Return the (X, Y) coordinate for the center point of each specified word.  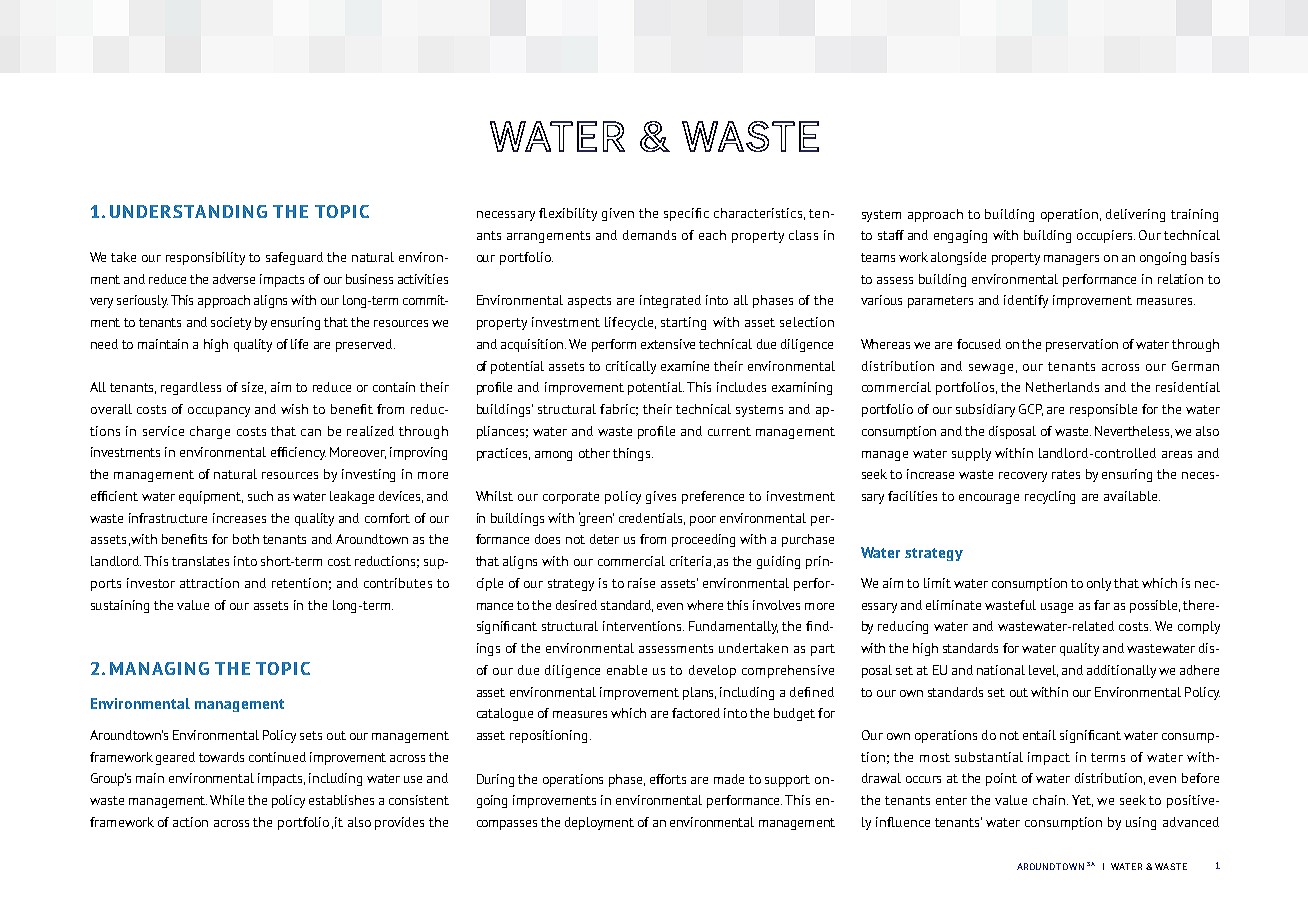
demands (649, 235)
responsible (1103, 410)
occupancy (219, 412)
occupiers (1106, 236)
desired (576, 605)
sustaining (120, 606)
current (729, 431)
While (227, 800)
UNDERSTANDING (188, 211)
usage (1057, 608)
